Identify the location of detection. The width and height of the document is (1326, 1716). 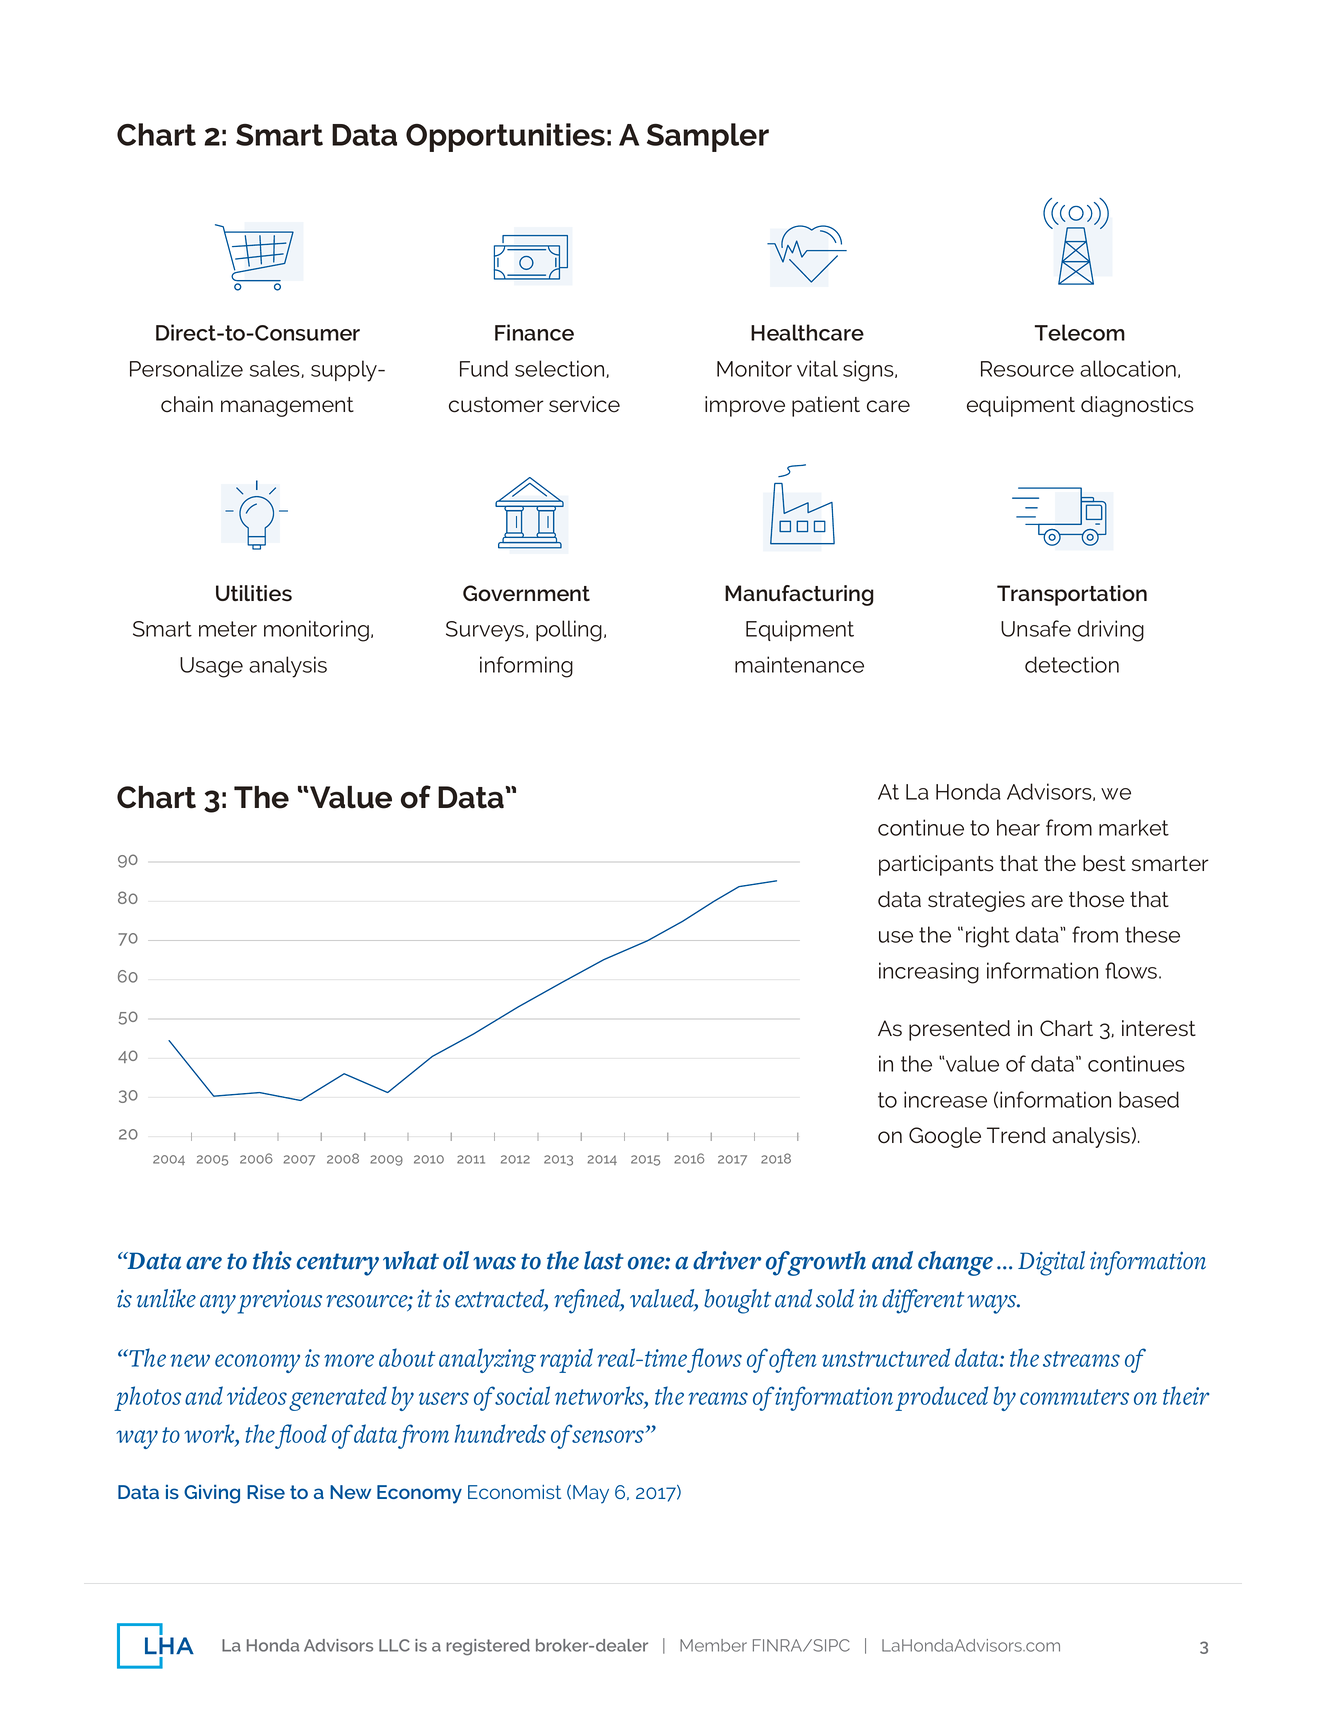
(1072, 664).
